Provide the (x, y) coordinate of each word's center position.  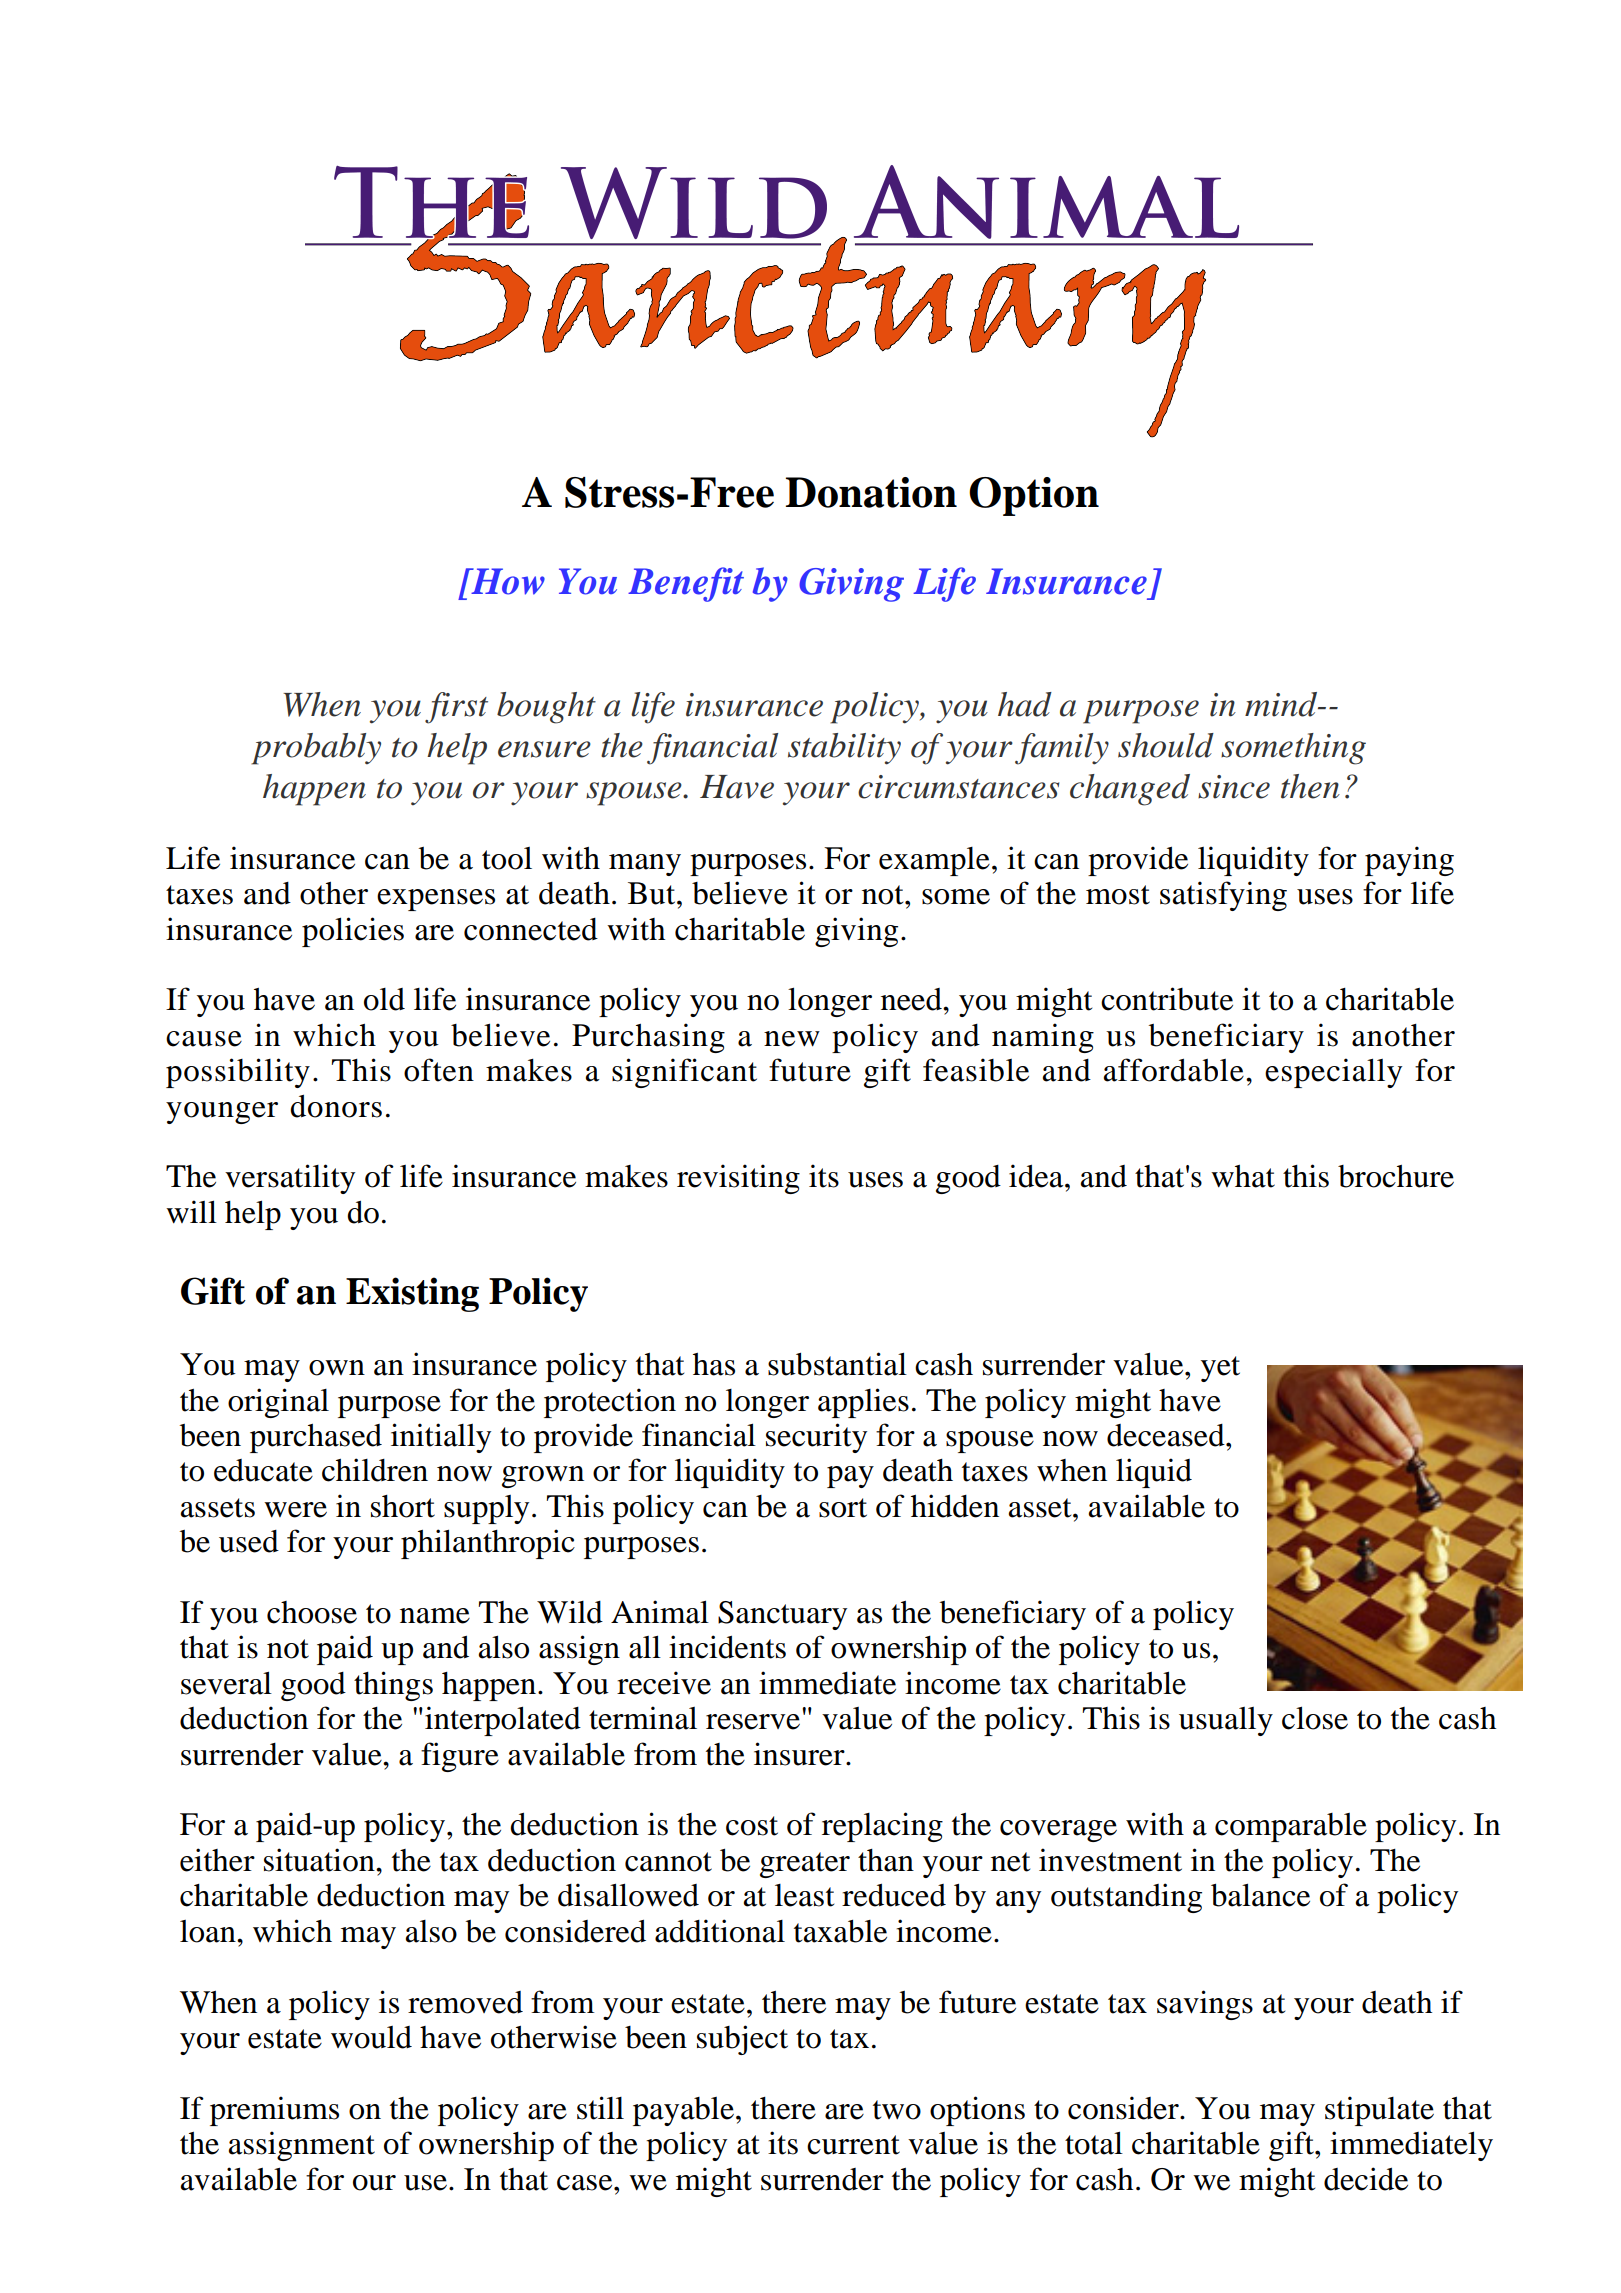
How (507, 581)
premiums (274, 2111)
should (1166, 745)
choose (312, 1612)
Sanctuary (782, 1615)
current (853, 2145)
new (792, 1039)
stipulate (1379, 2111)
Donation (871, 492)
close (1315, 1718)
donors (336, 1106)
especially (1333, 1073)
